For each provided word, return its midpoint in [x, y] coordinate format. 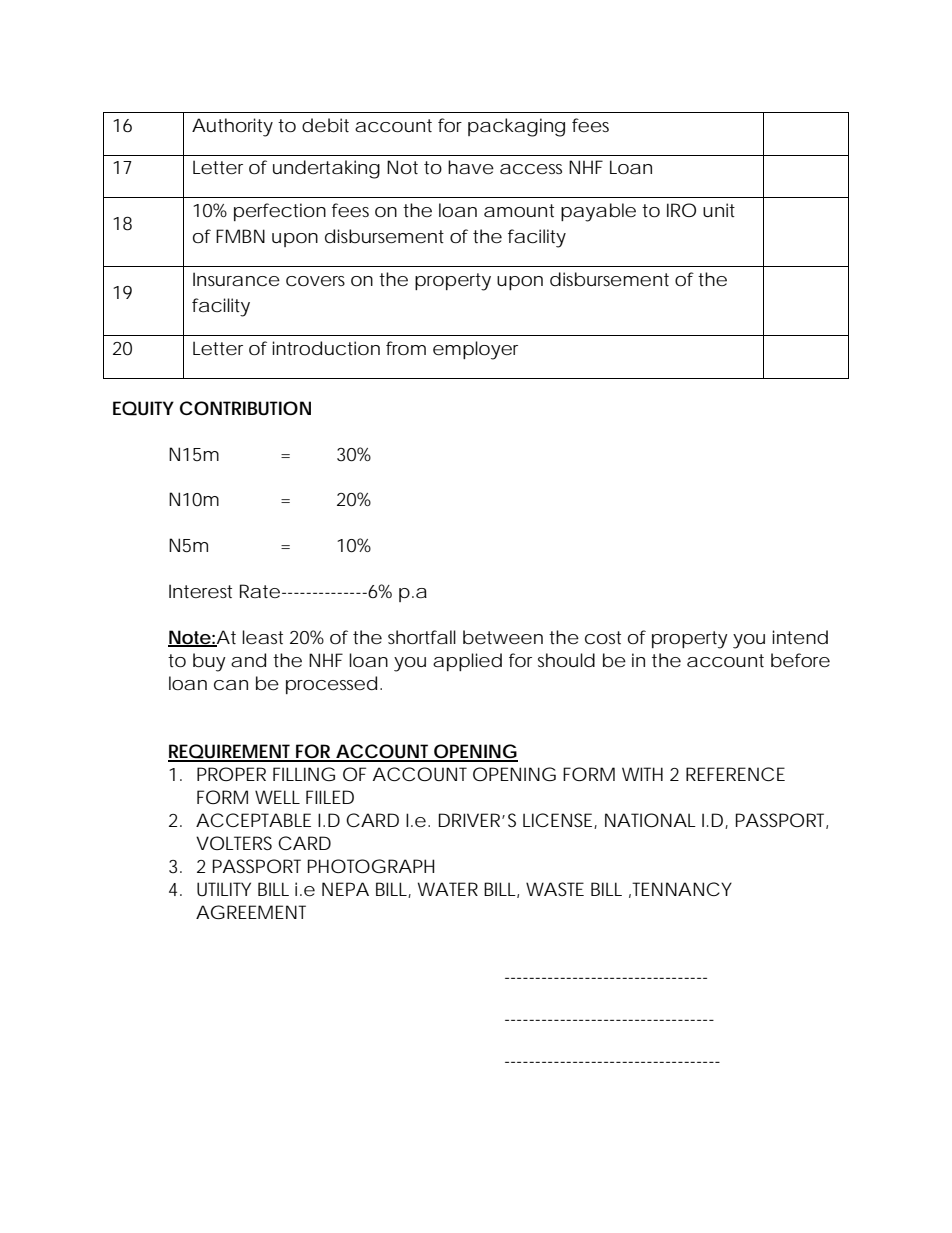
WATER [448, 889]
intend [800, 637]
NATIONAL [650, 820]
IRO [681, 210]
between [503, 637]
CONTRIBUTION [245, 408]
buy [209, 662]
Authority [232, 127]
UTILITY [224, 889]
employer [475, 350]
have [471, 167]
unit [719, 210]
